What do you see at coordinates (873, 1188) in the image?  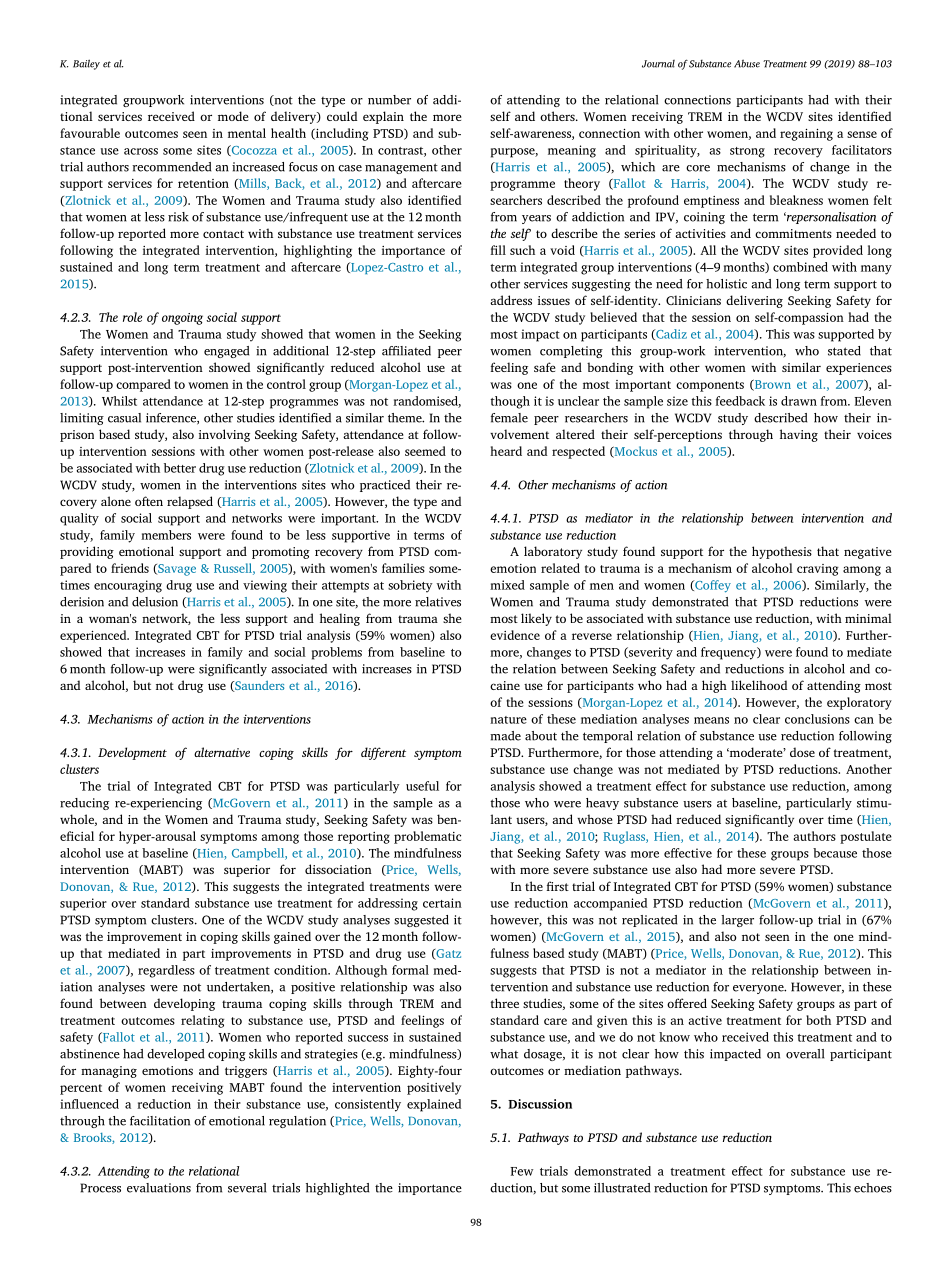 I see `echoes` at bounding box center [873, 1188].
